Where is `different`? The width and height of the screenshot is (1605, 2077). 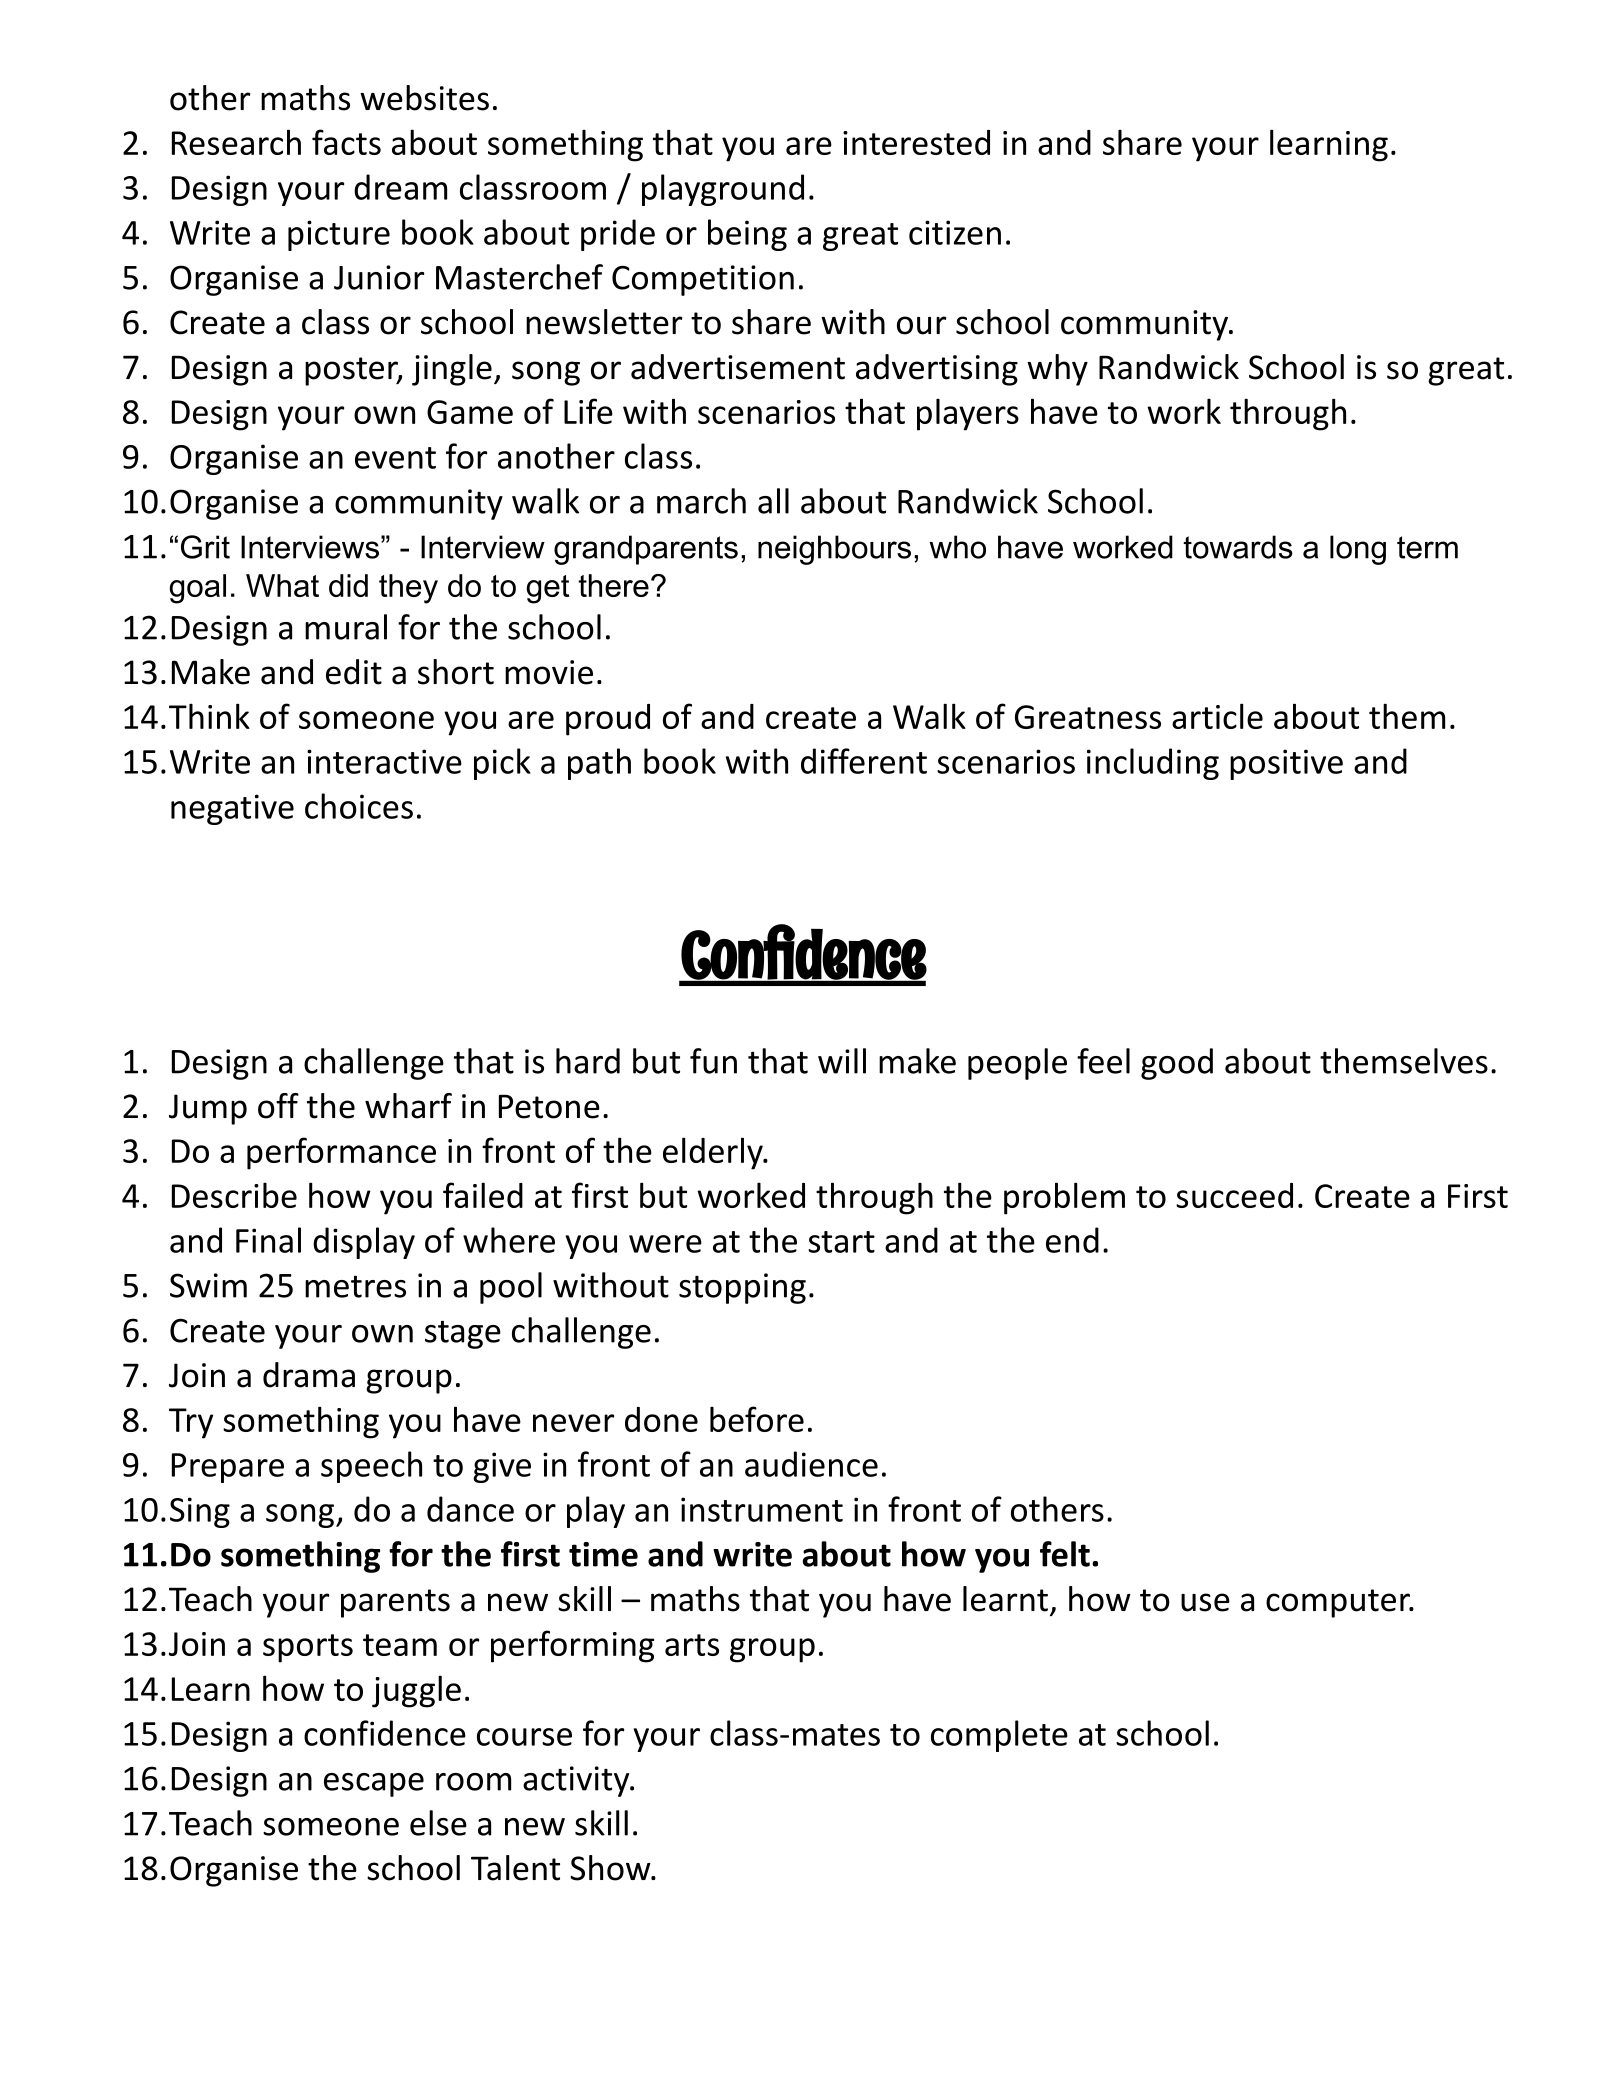 different is located at coordinates (864, 761).
